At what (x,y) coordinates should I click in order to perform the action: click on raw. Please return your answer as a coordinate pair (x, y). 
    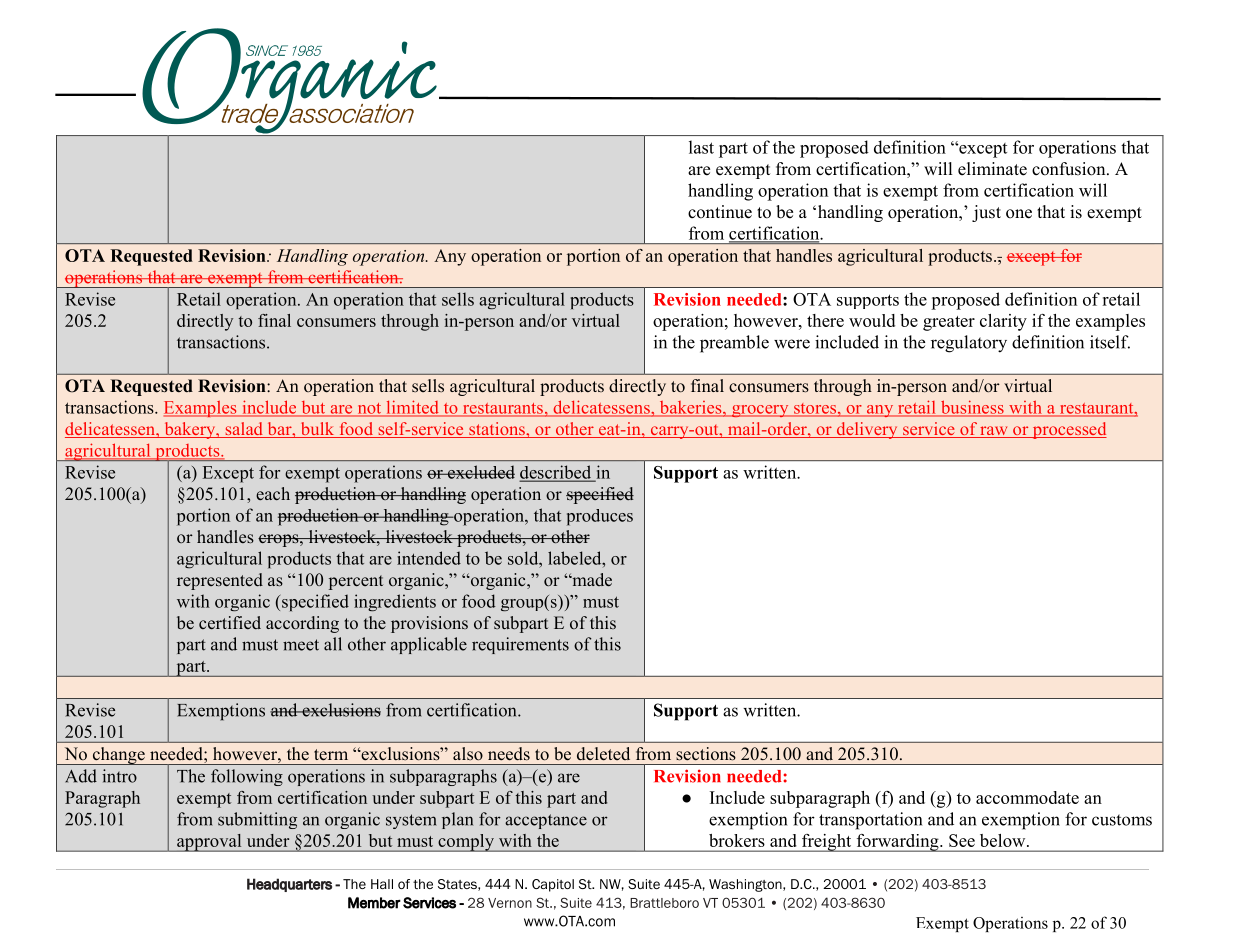
    Looking at the image, I should click on (994, 432).
